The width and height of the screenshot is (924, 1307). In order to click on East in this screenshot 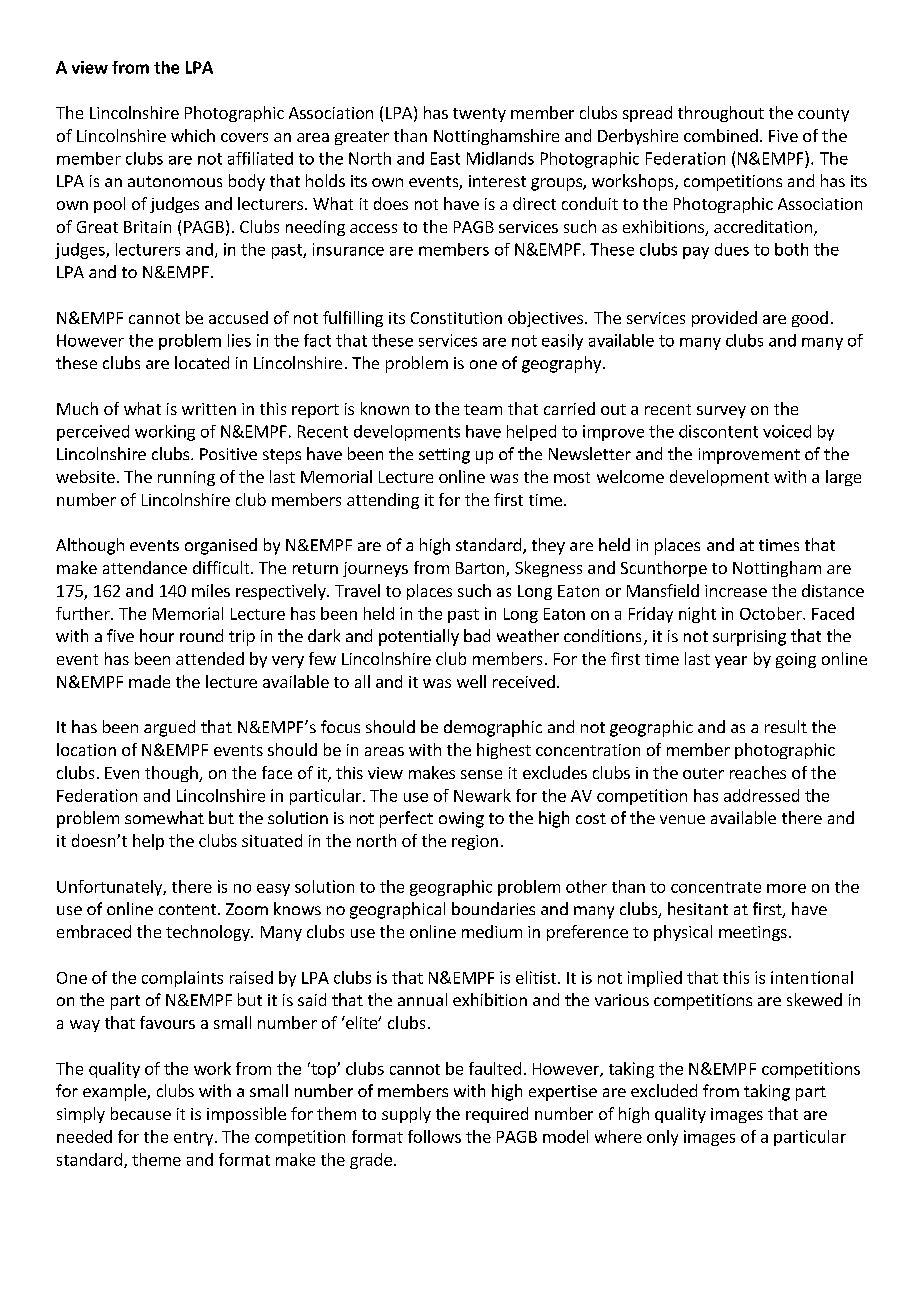, I will do `click(445, 158)`.
